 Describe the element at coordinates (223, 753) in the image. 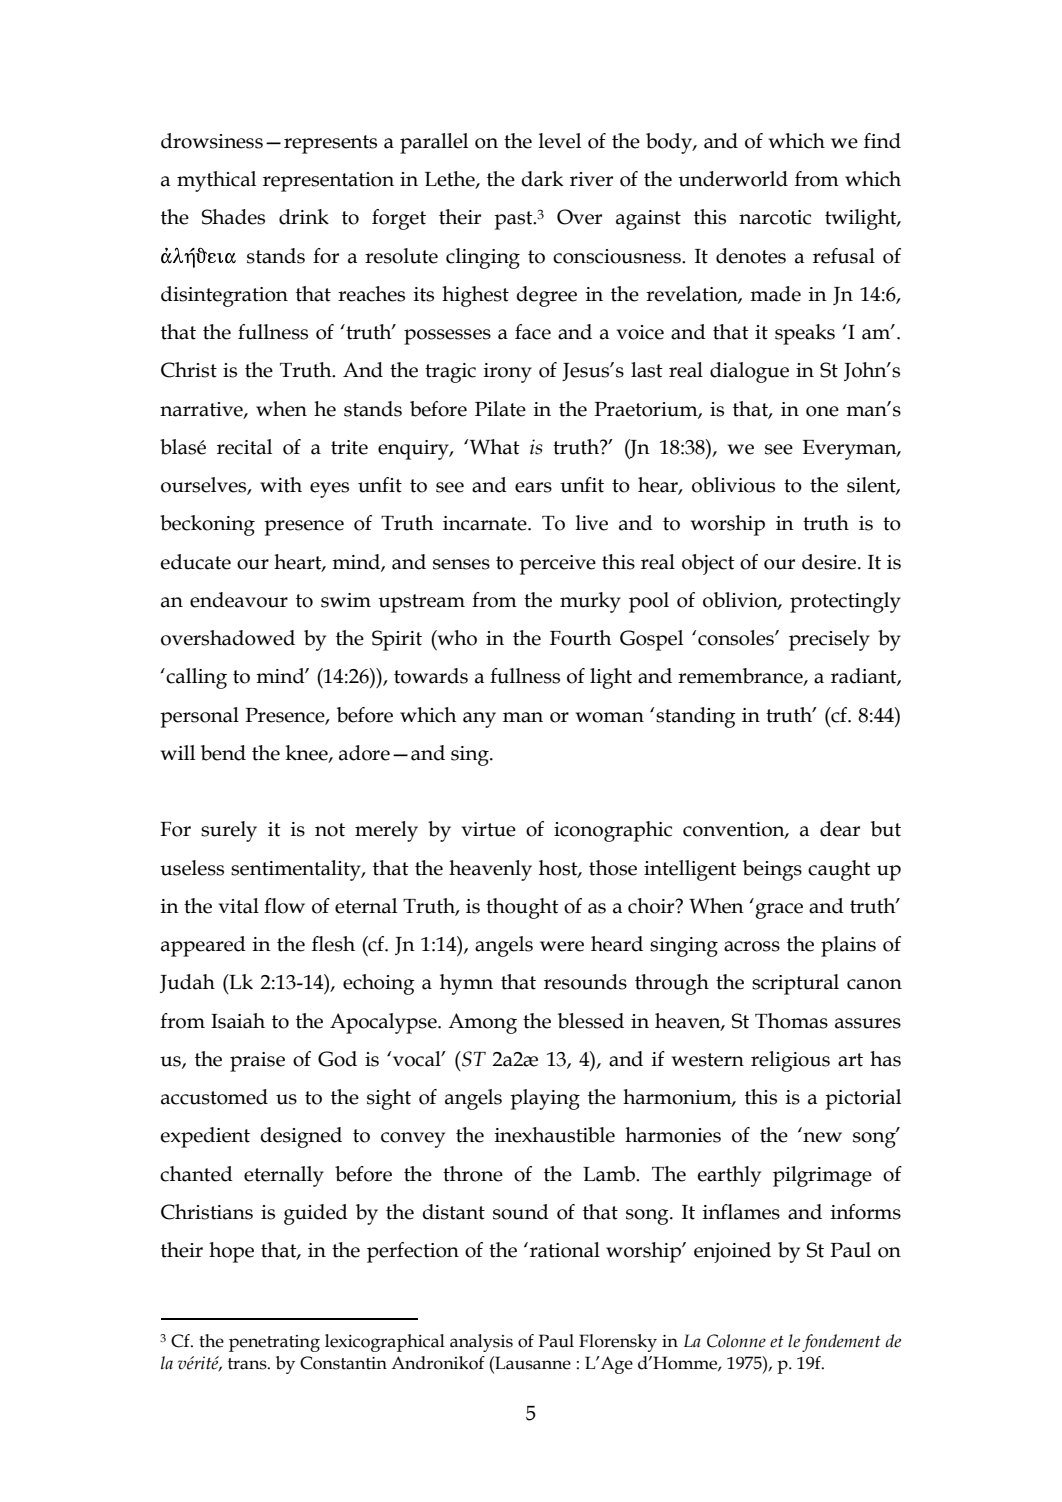

I see `bend` at that location.
